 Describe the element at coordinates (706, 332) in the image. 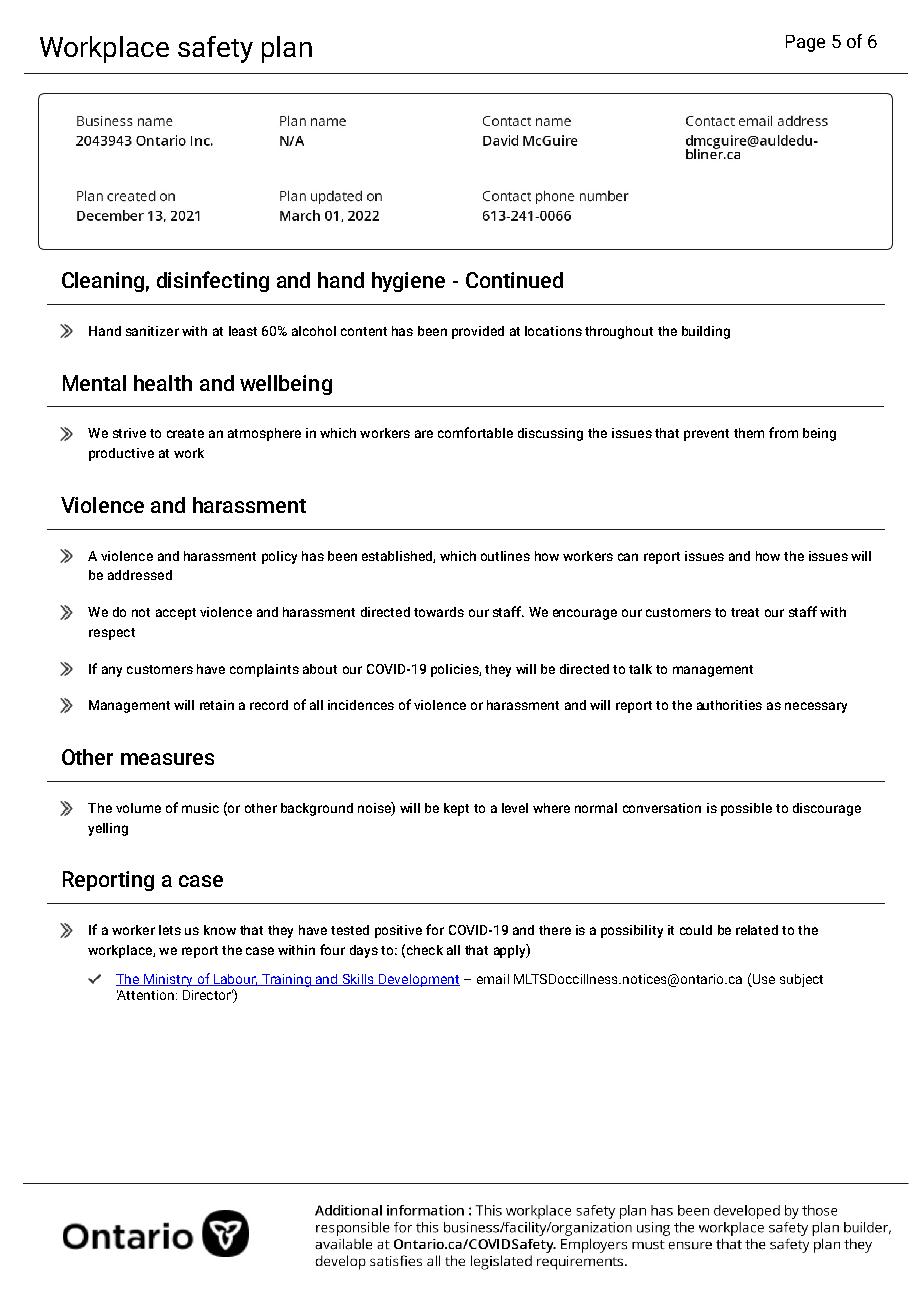

I see `building` at that location.
